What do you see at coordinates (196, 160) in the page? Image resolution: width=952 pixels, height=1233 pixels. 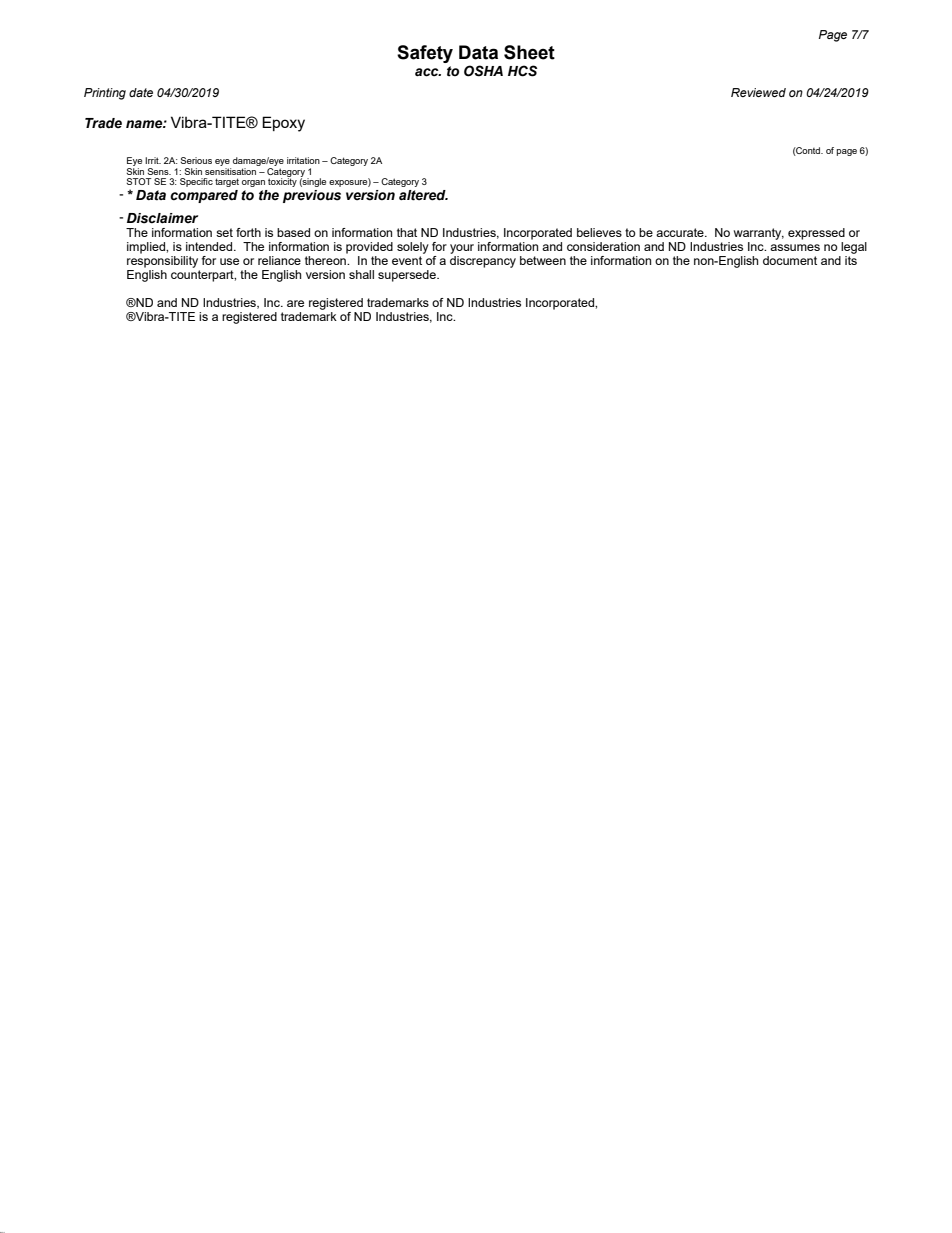 I see `Serious` at bounding box center [196, 160].
